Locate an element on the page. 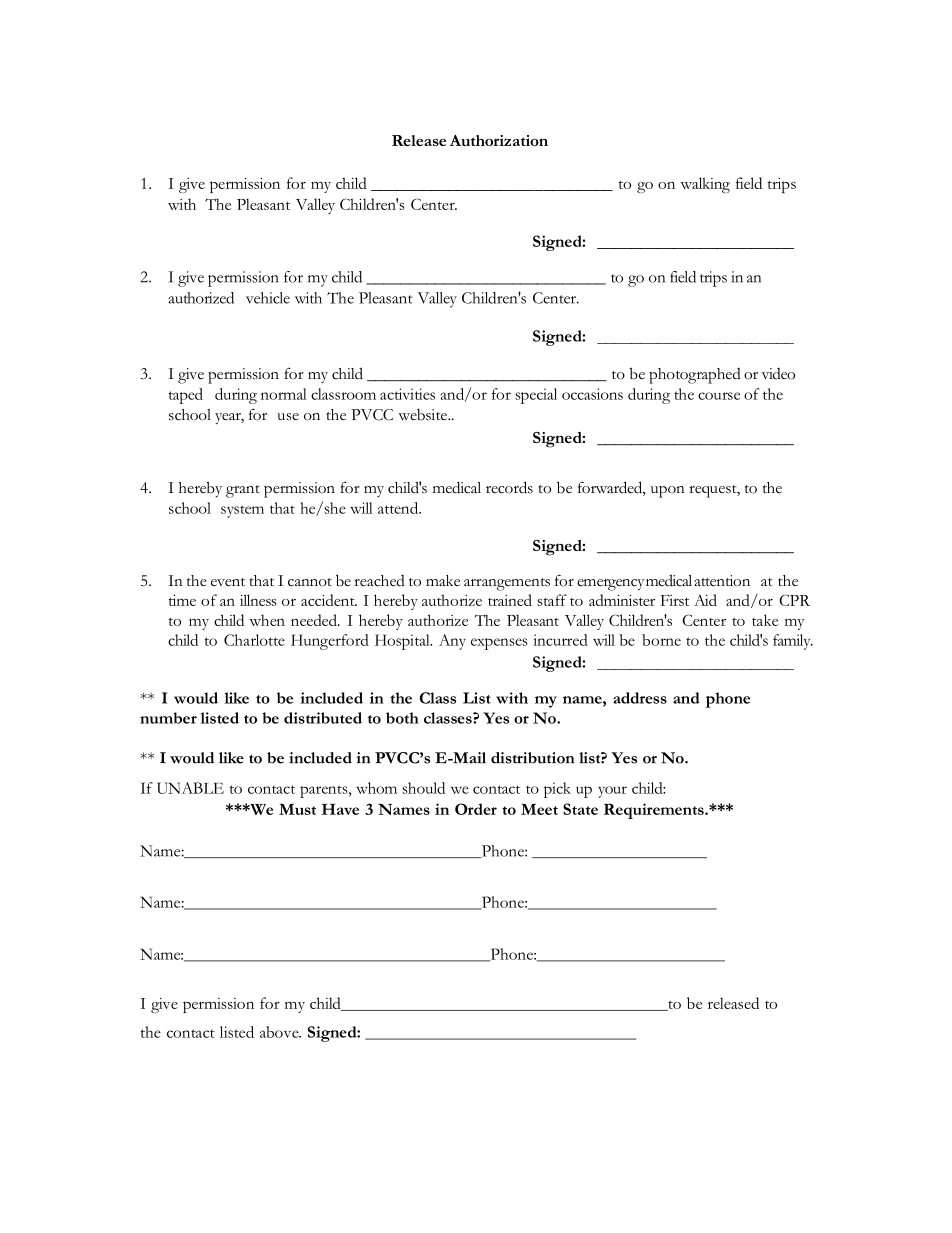  Authorization is located at coordinates (498, 140).
